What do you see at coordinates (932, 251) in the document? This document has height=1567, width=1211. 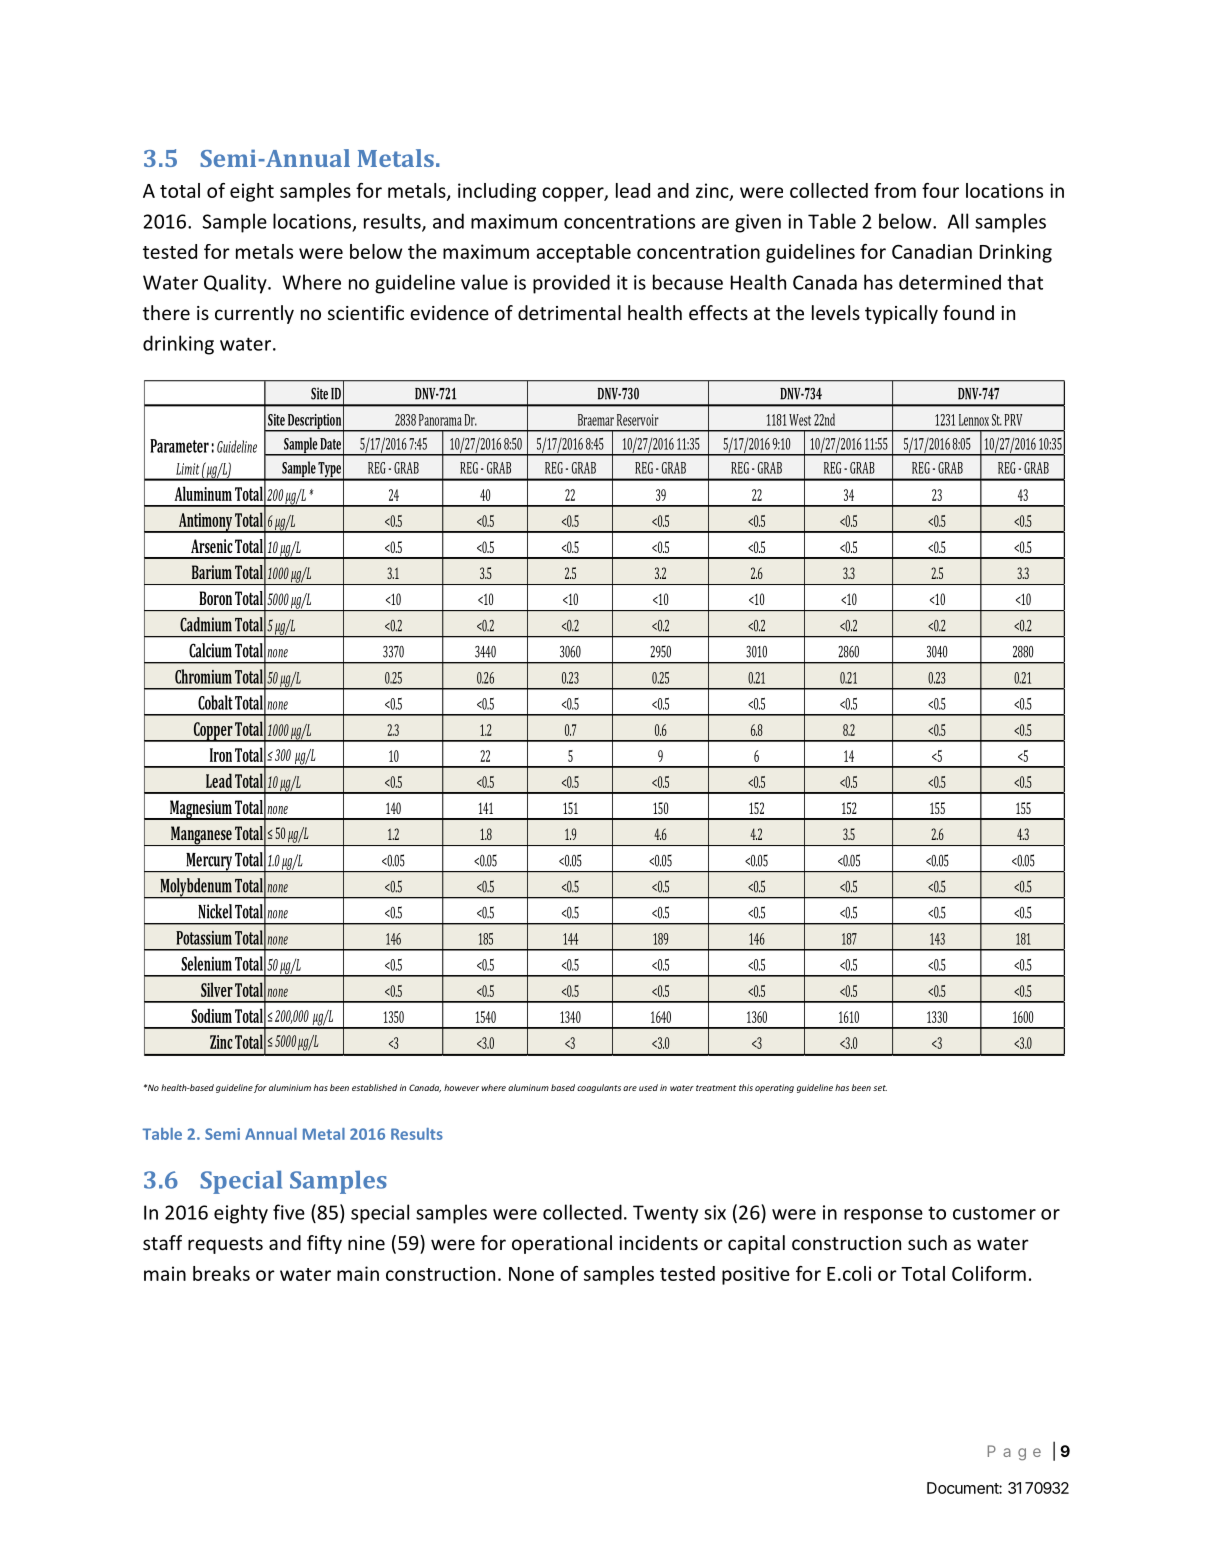 I see `Canadian` at bounding box center [932, 251].
